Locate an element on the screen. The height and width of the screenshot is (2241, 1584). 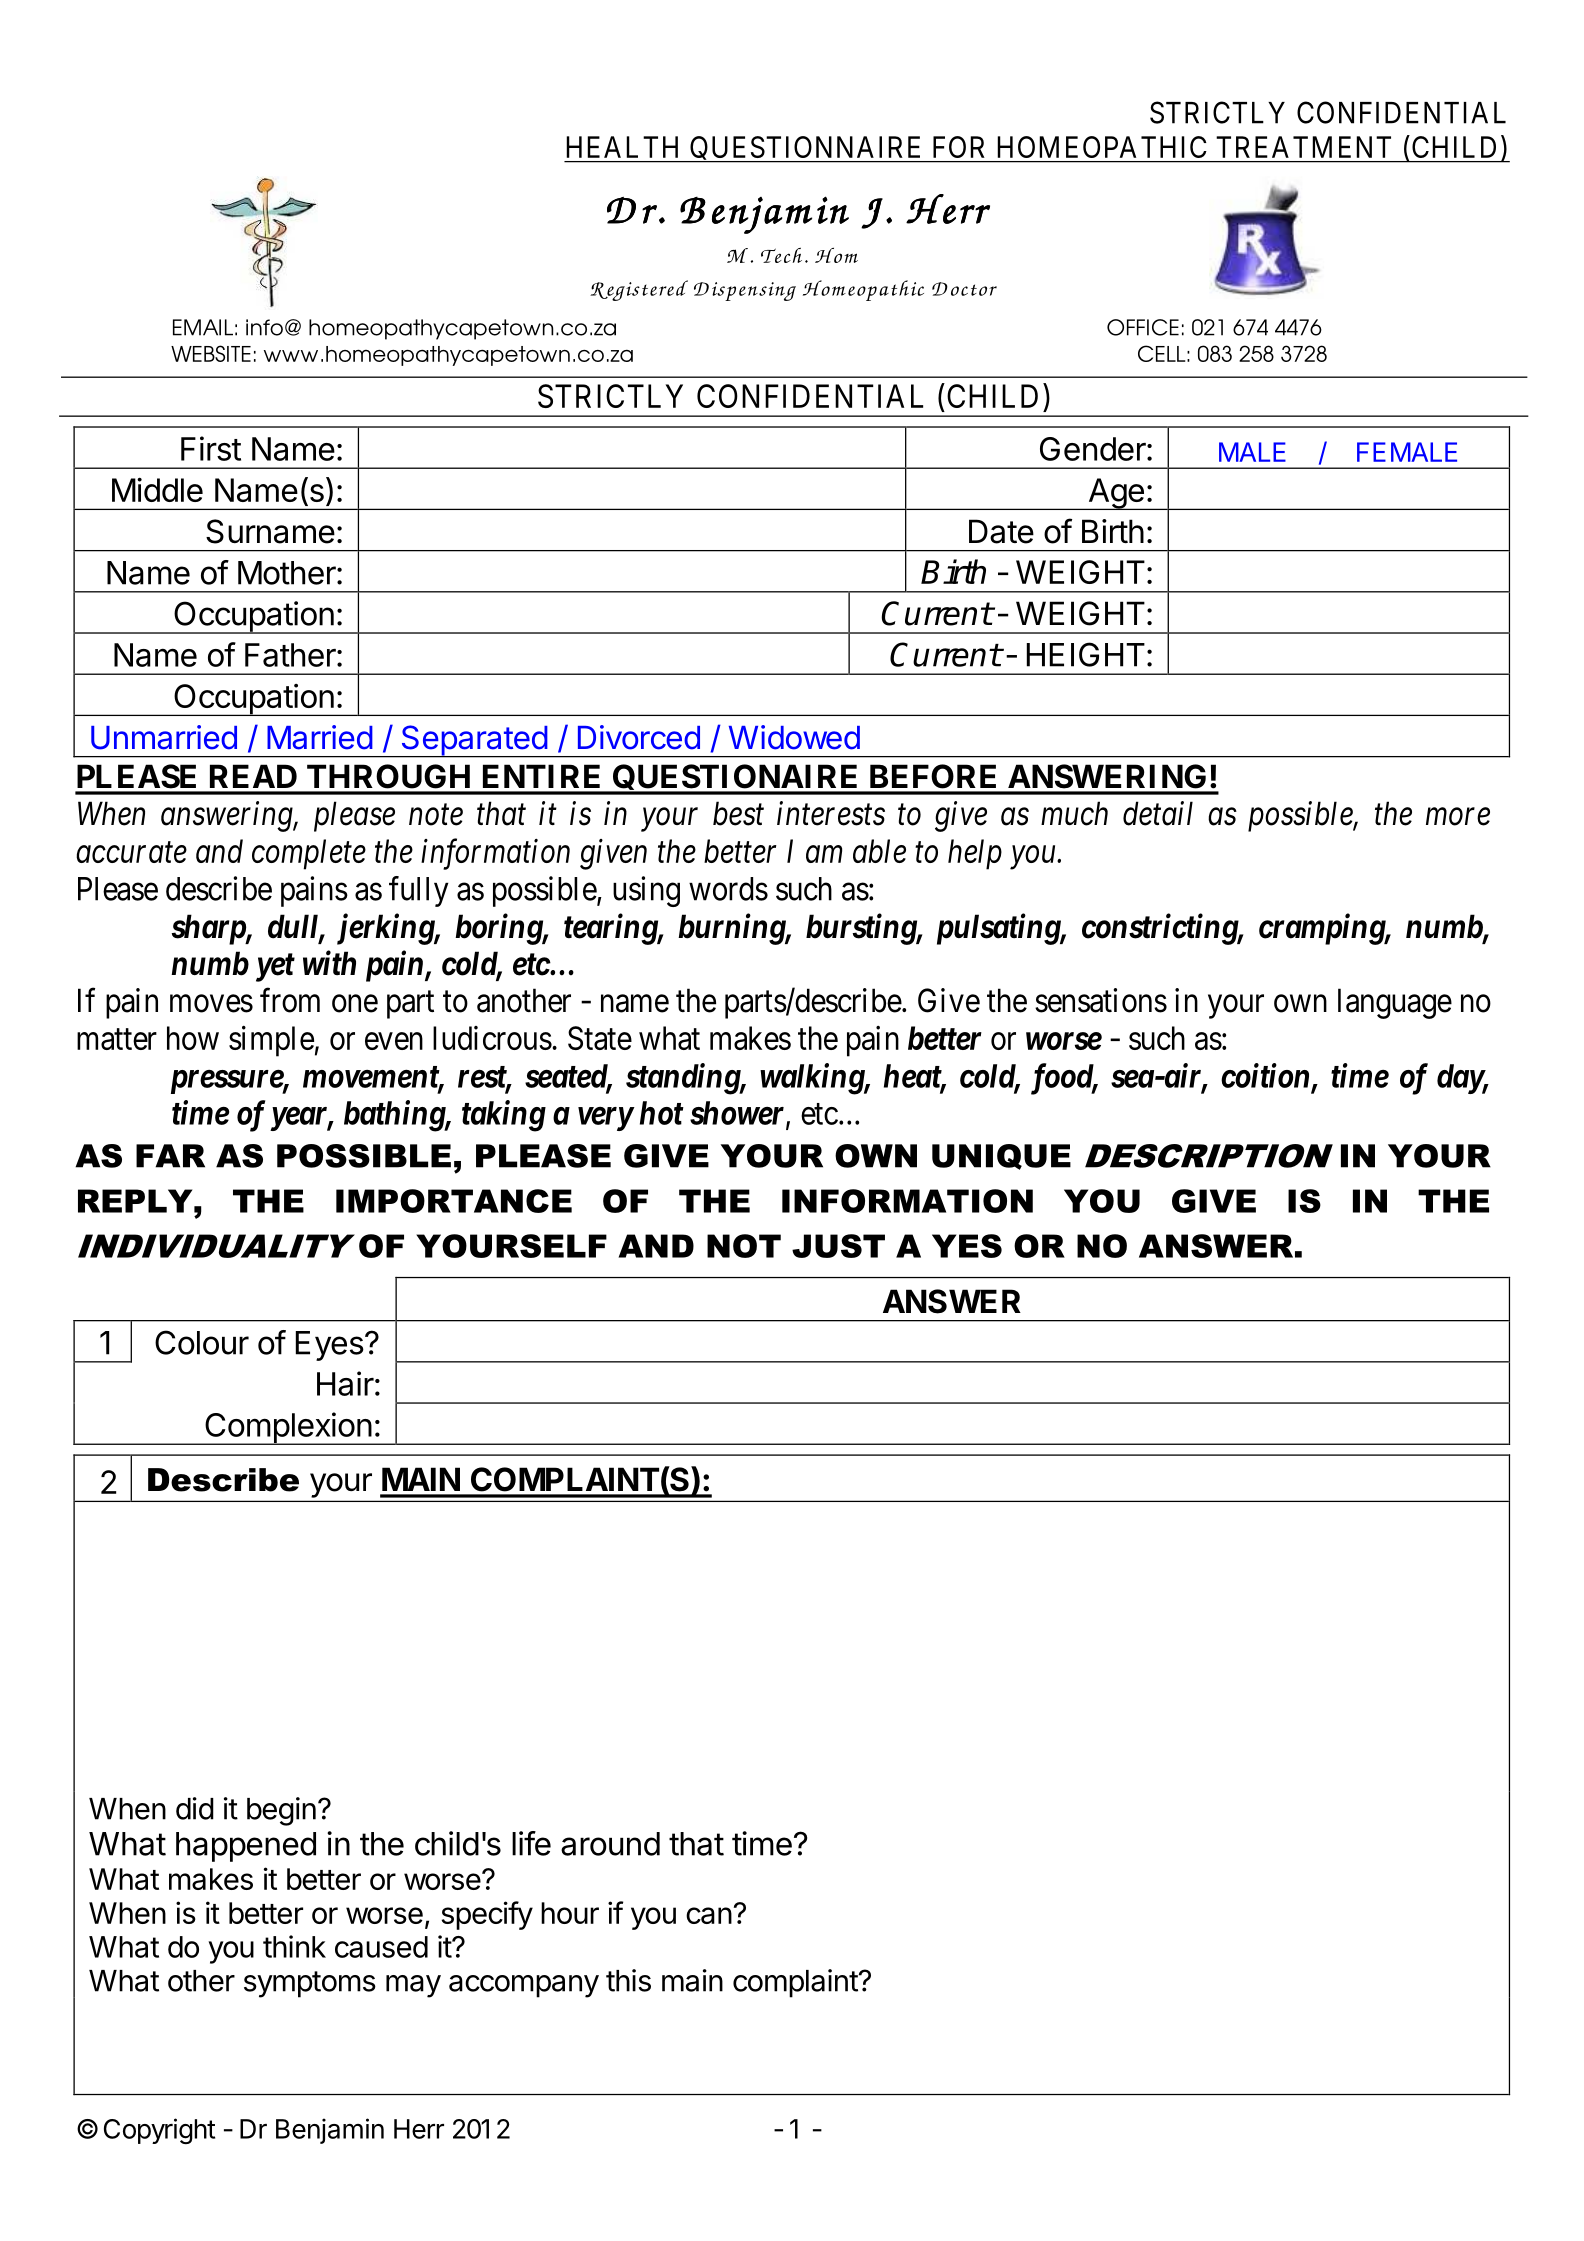
HEIGHT is located at coordinates (1086, 654).
